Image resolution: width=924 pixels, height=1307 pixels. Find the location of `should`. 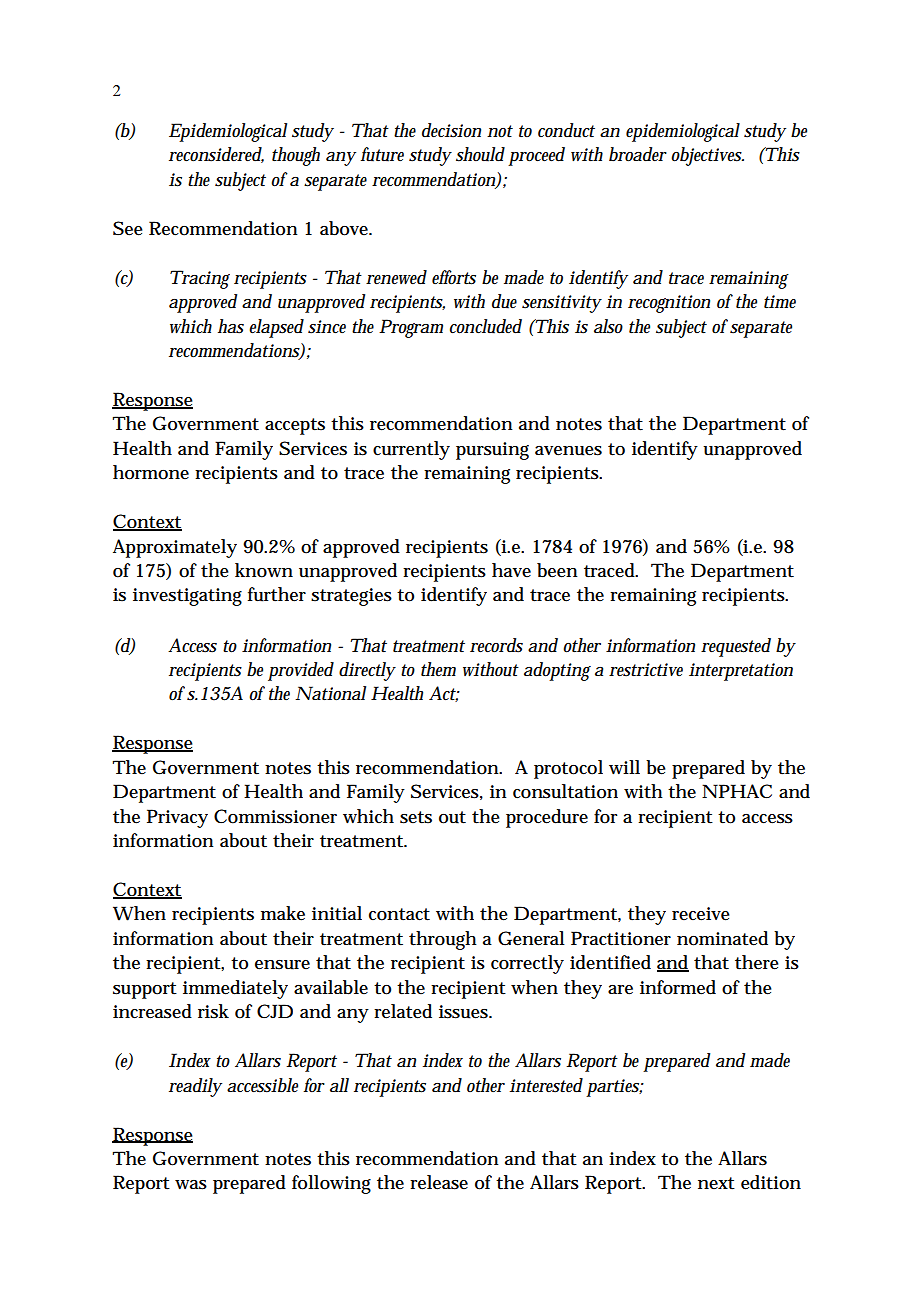

should is located at coordinates (480, 154).
